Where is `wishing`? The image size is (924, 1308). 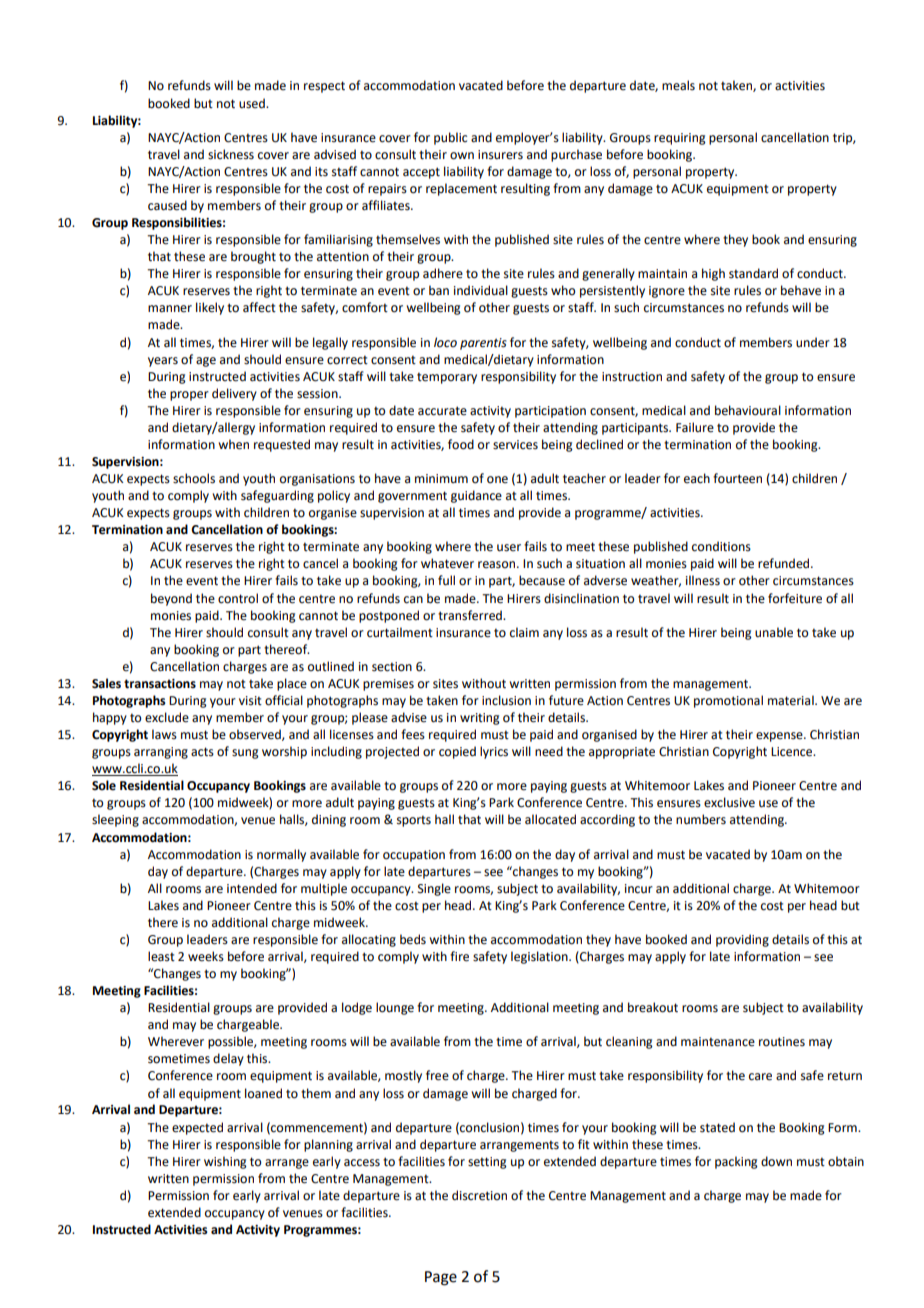 wishing is located at coordinates (225, 1162).
